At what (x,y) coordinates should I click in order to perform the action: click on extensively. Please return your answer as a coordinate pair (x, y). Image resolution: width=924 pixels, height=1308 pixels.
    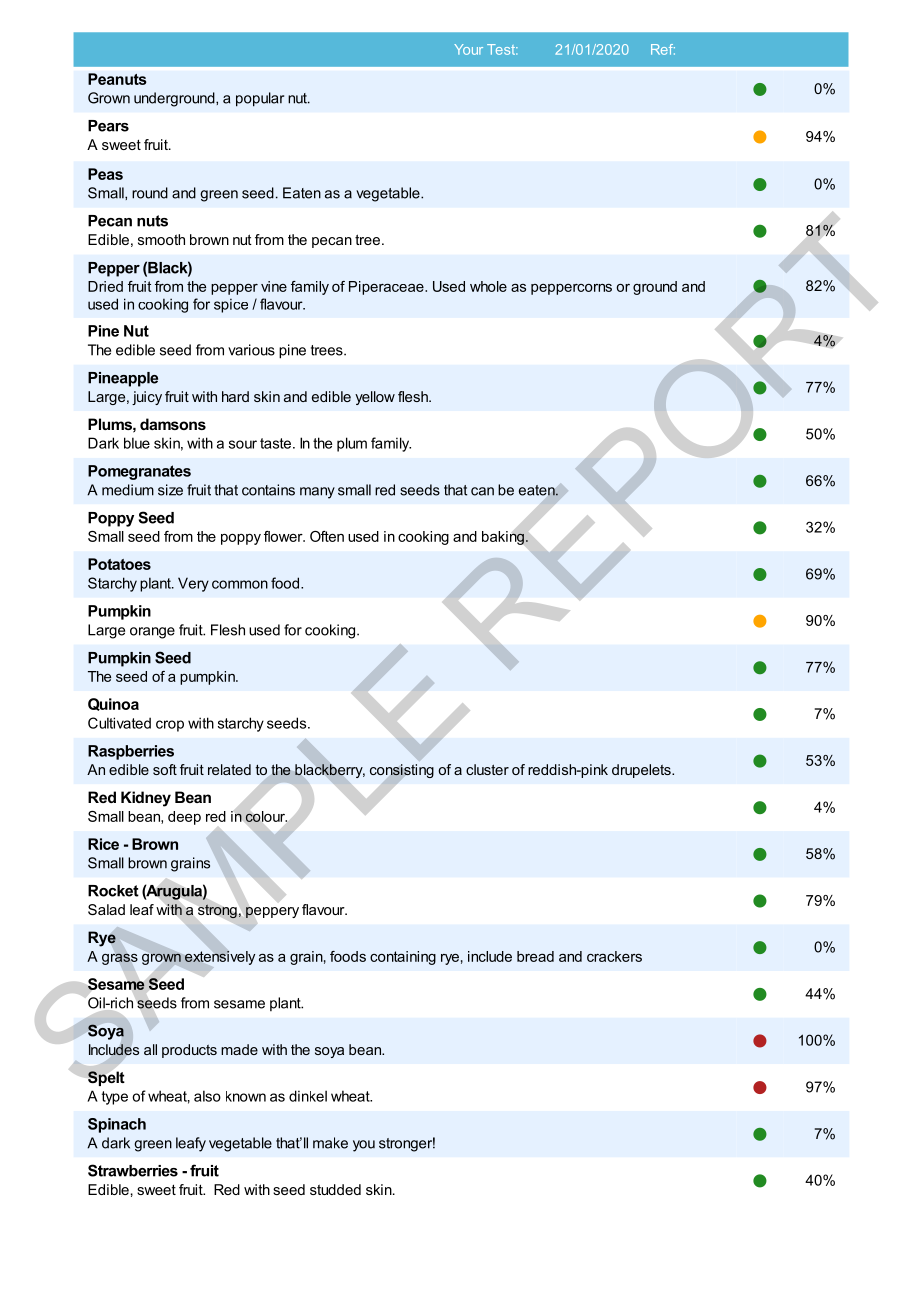
    Looking at the image, I should click on (220, 958).
